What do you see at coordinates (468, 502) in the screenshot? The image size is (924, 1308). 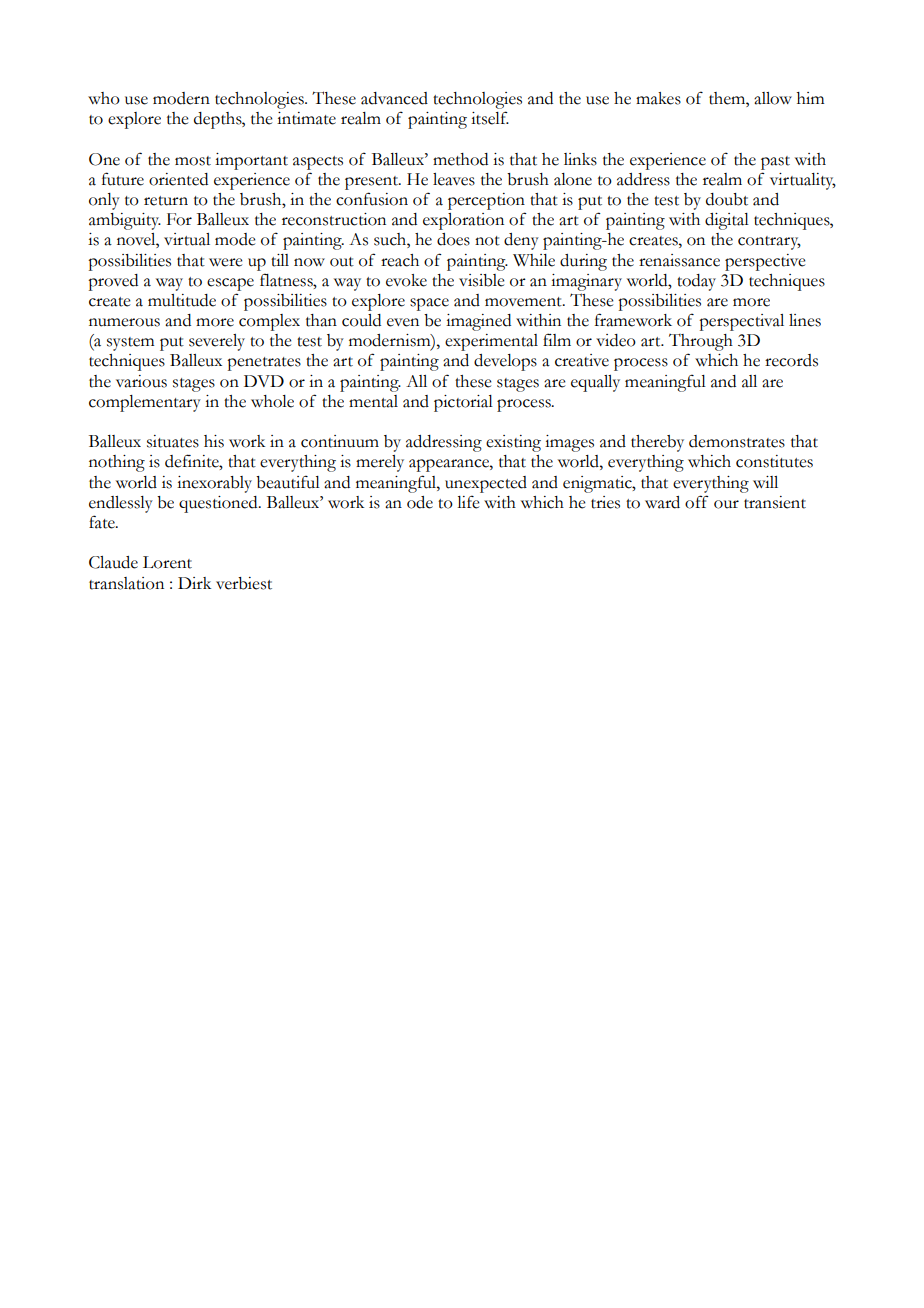 I see `life` at bounding box center [468, 502].
